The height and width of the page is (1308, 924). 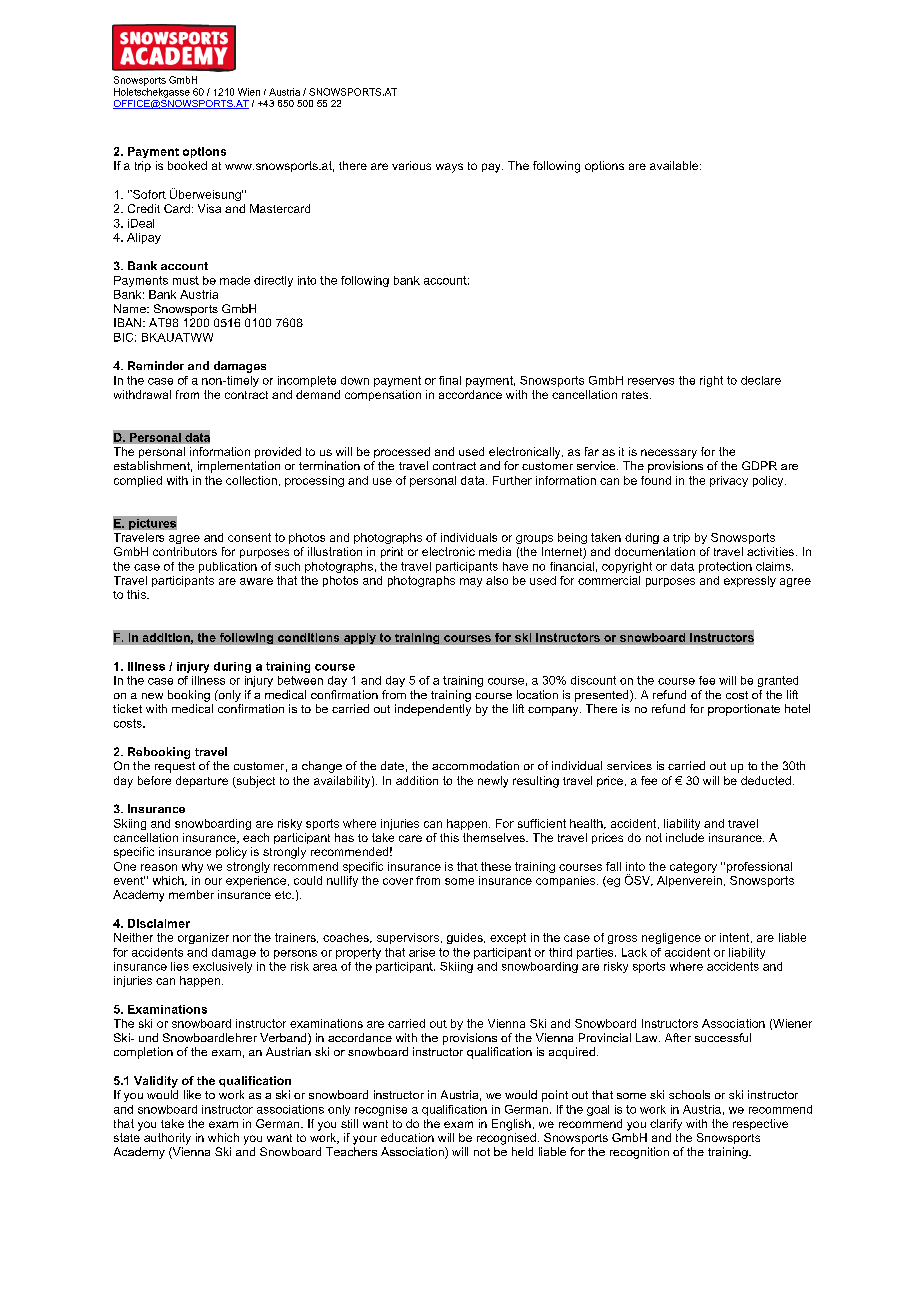 What do you see at coordinates (693, 867) in the page?
I see `category` at bounding box center [693, 867].
